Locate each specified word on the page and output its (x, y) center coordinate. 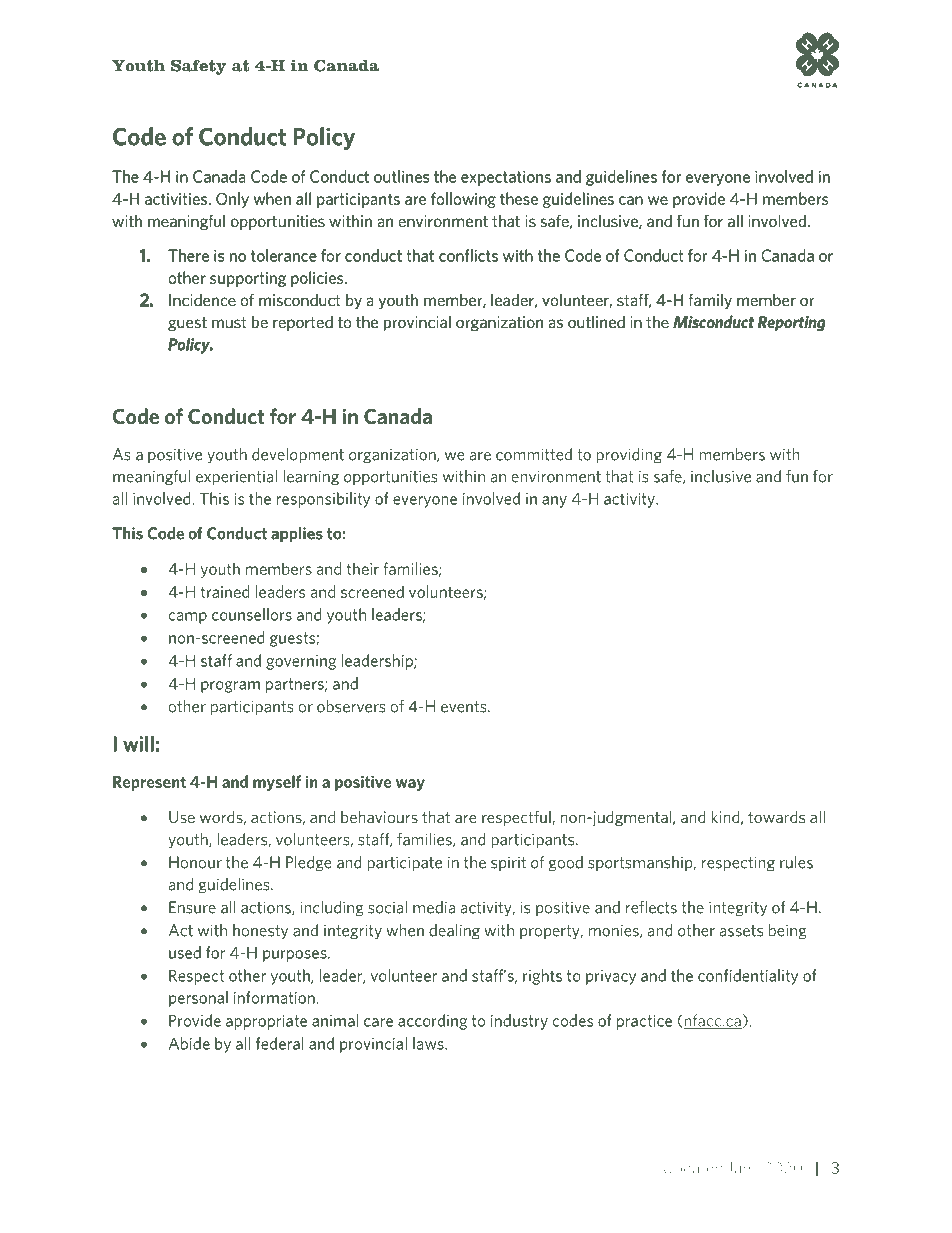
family (710, 301)
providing (629, 456)
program (230, 687)
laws (429, 1043)
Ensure (192, 907)
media (434, 907)
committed (534, 454)
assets (741, 931)
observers (351, 706)
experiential (236, 478)
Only (232, 200)
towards (776, 817)
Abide (189, 1043)
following (463, 200)
